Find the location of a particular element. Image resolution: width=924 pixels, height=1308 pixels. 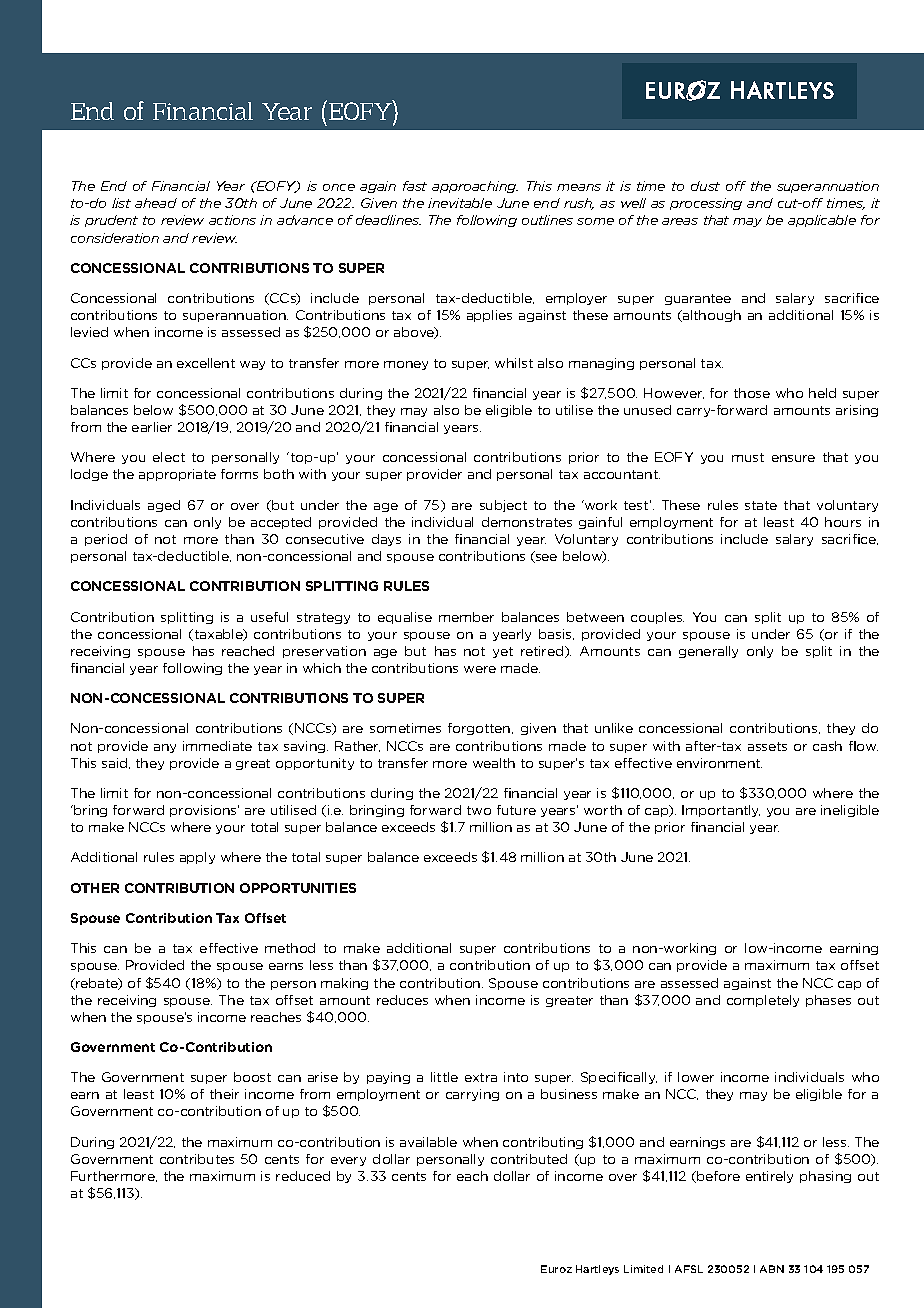

forgotten is located at coordinates (480, 729).
